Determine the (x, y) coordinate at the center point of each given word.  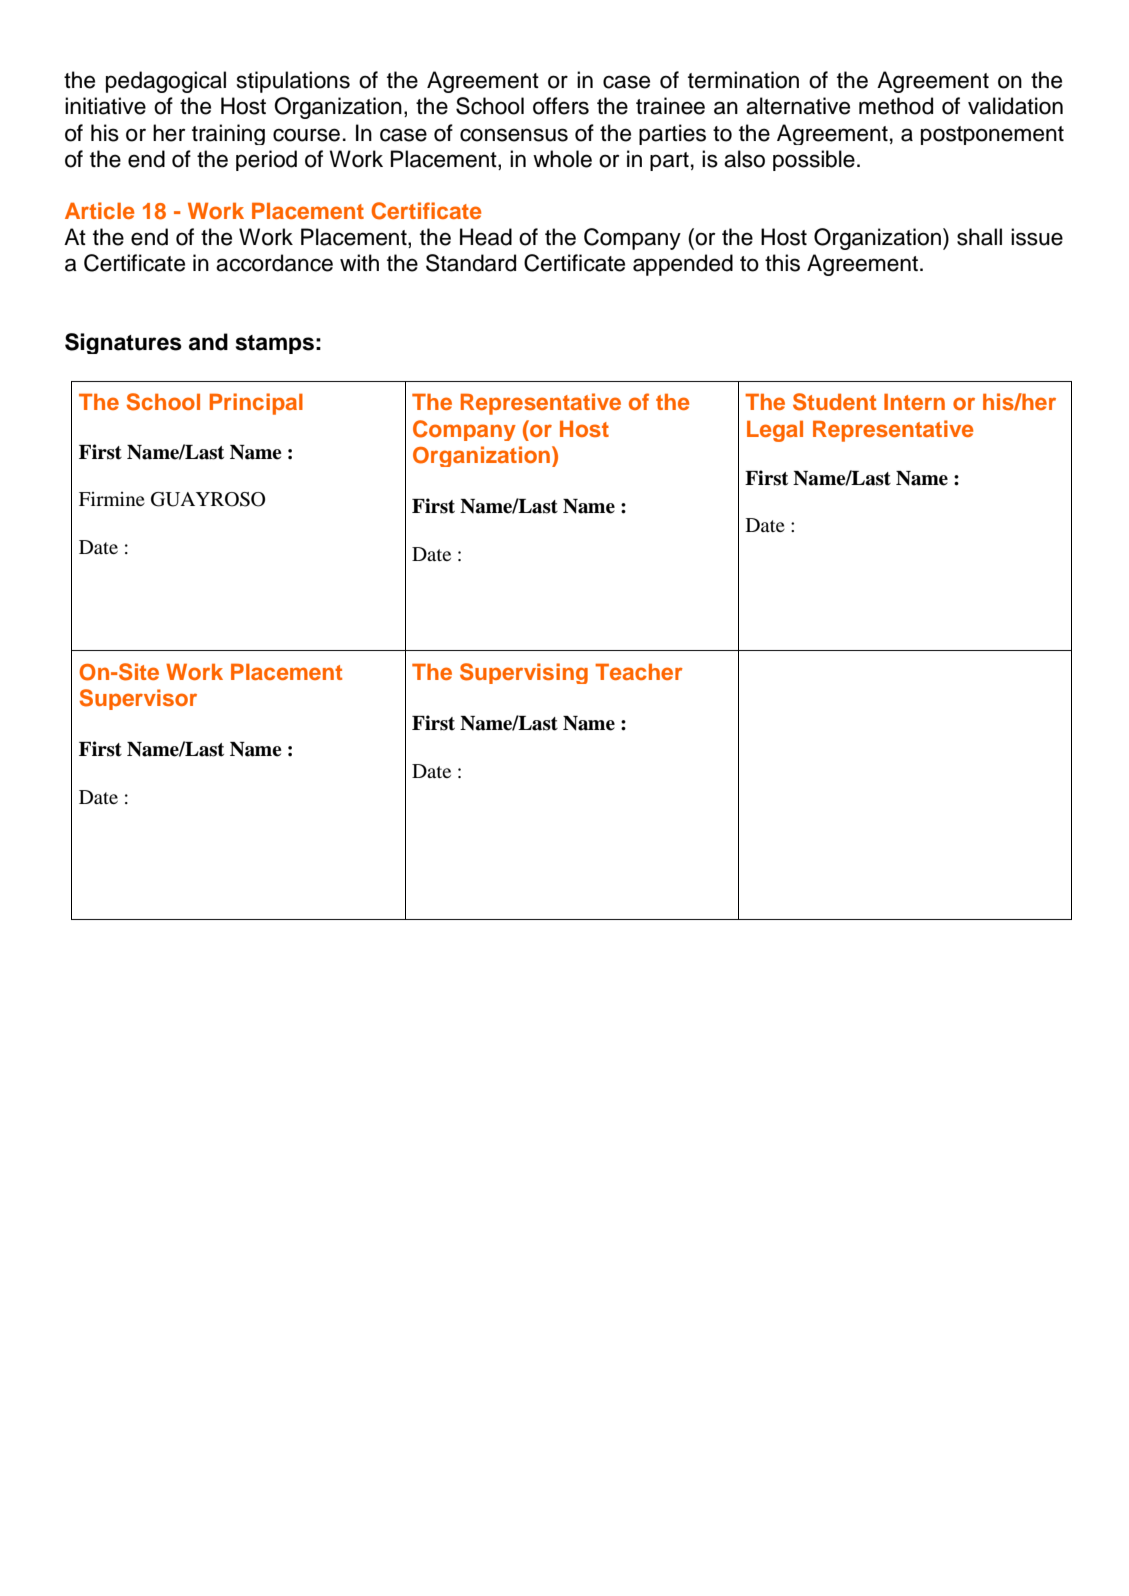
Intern (914, 401)
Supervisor (138, 699)
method (896, 106)
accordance (274, 263)
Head (486, 237)
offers (561, 106)
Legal (775, 431)
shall (979, 237)
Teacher (639, 671)
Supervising (524, 673)
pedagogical (166, 82)
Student (834, 402)
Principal (256, 404)
